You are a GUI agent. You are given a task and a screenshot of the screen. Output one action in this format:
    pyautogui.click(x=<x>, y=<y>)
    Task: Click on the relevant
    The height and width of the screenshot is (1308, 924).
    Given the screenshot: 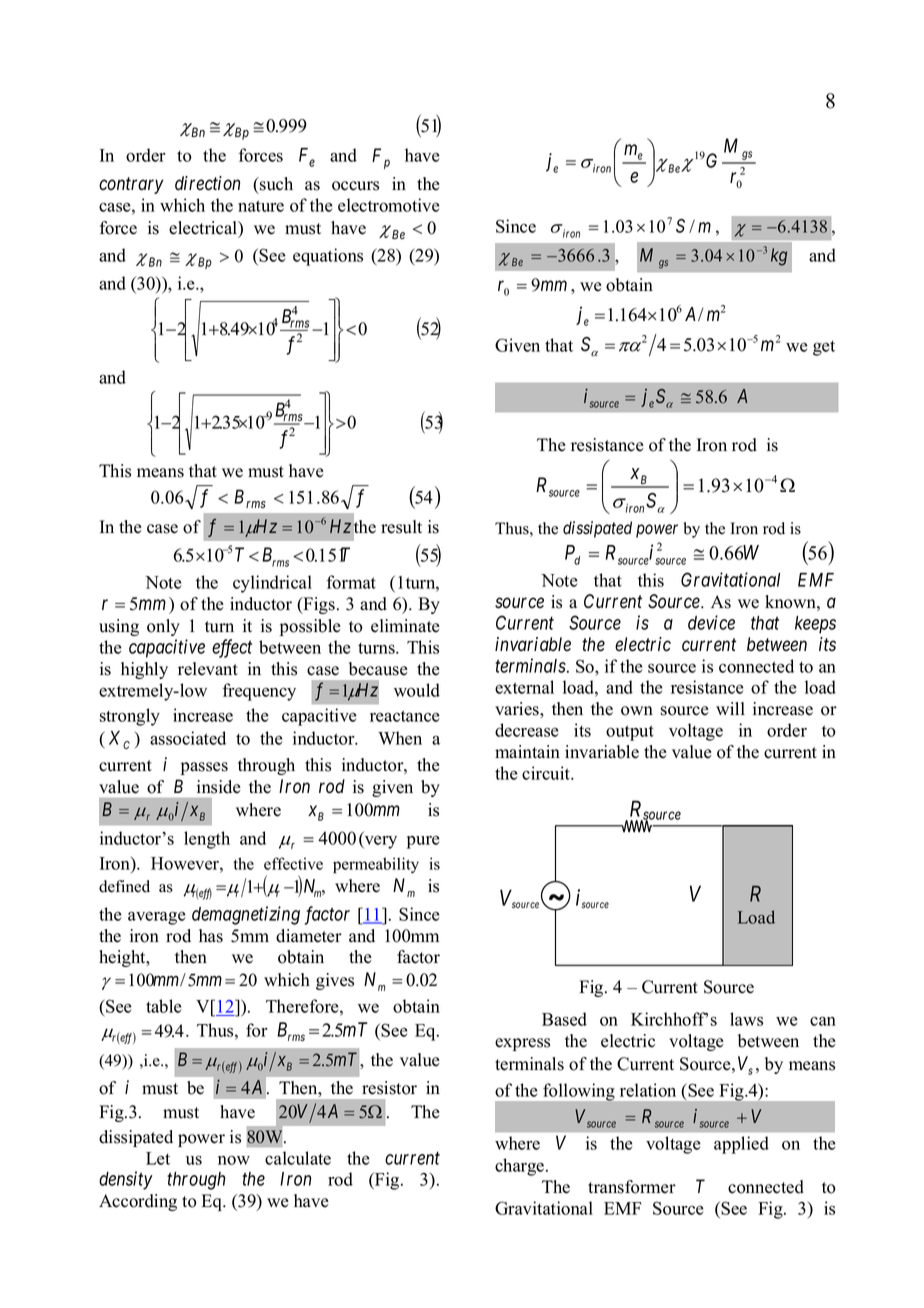 What is the action you would take?
    pyautogui.click(x=208, y=669)
